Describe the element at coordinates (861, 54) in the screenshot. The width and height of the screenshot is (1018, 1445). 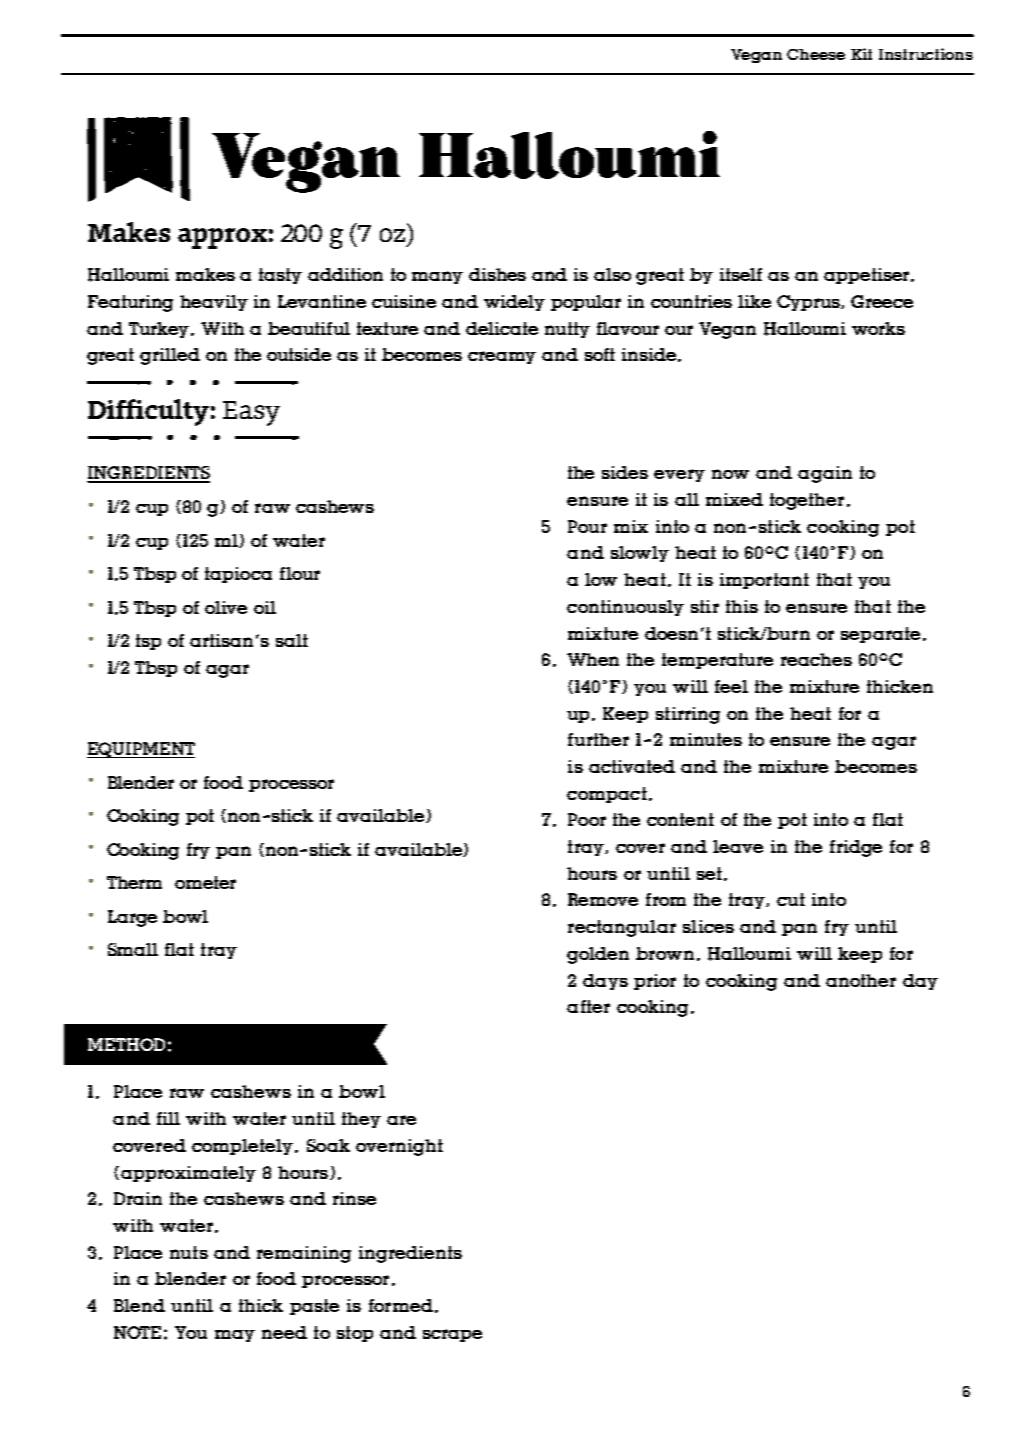
I see `Kit` at that location.
